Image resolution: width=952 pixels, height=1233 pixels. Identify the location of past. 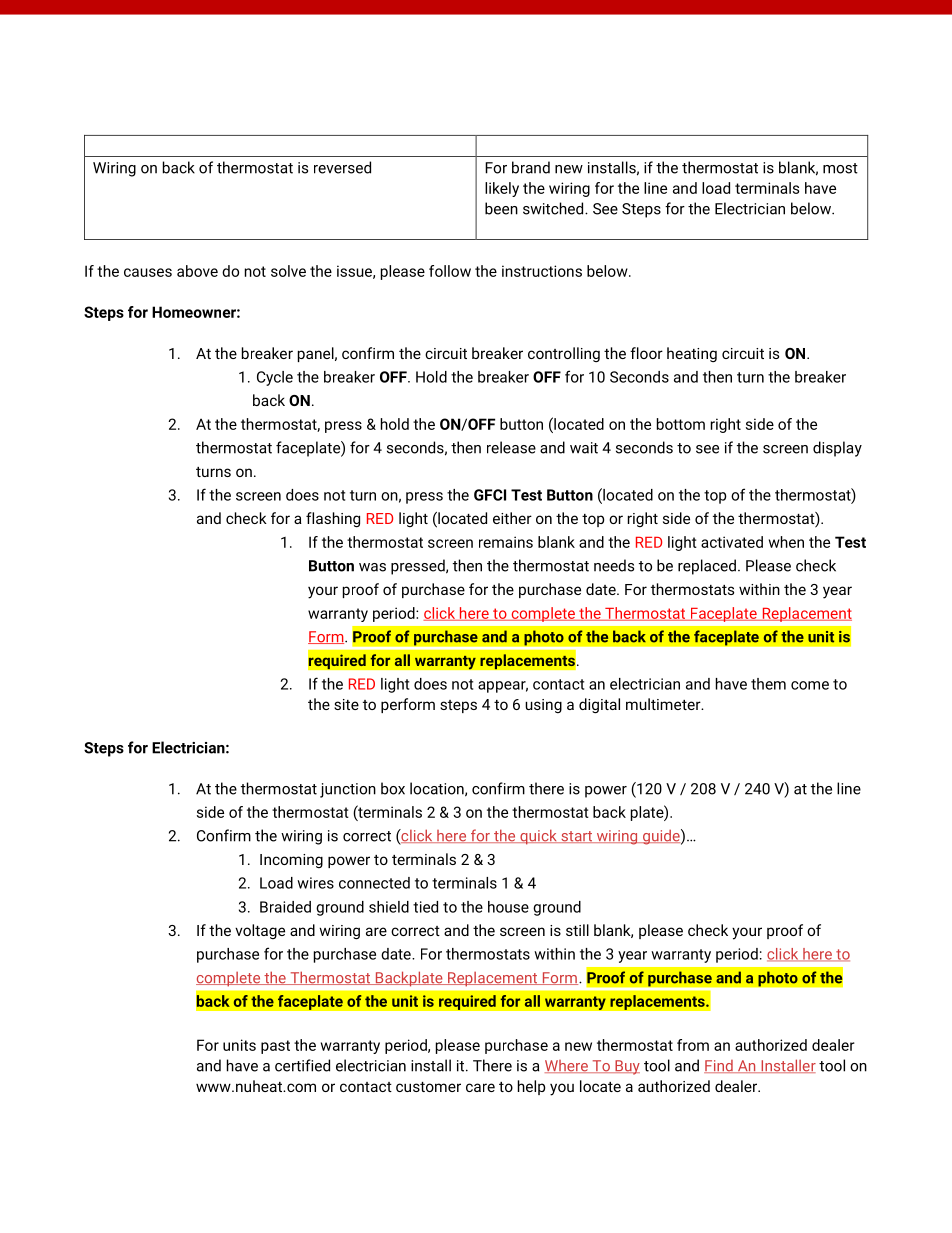
(275, 1047).
